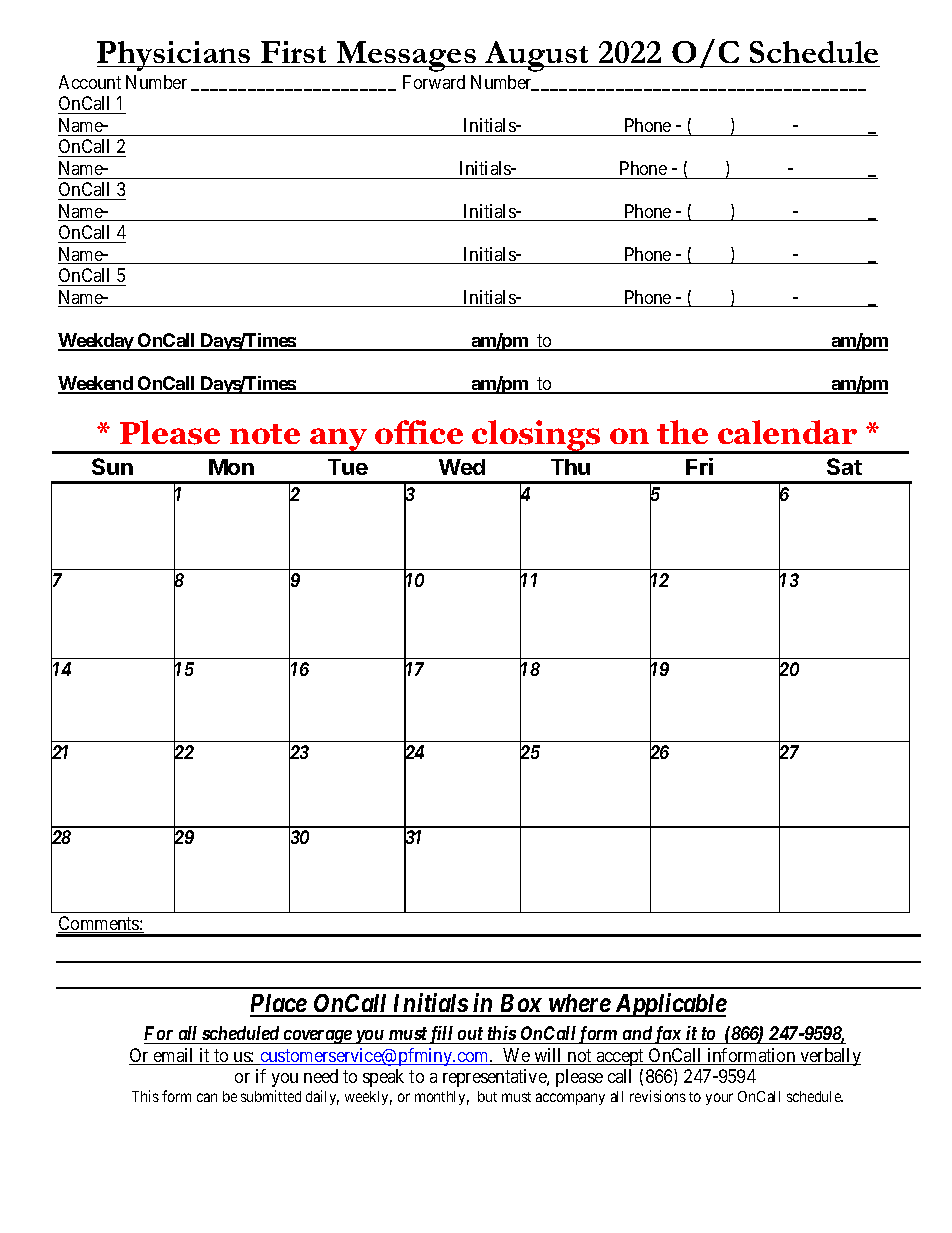 This page has width=952, height=1233. What do you see at coordinates (487, 1096) in the page?
I see `but` at bounding box center [487, 1096].
